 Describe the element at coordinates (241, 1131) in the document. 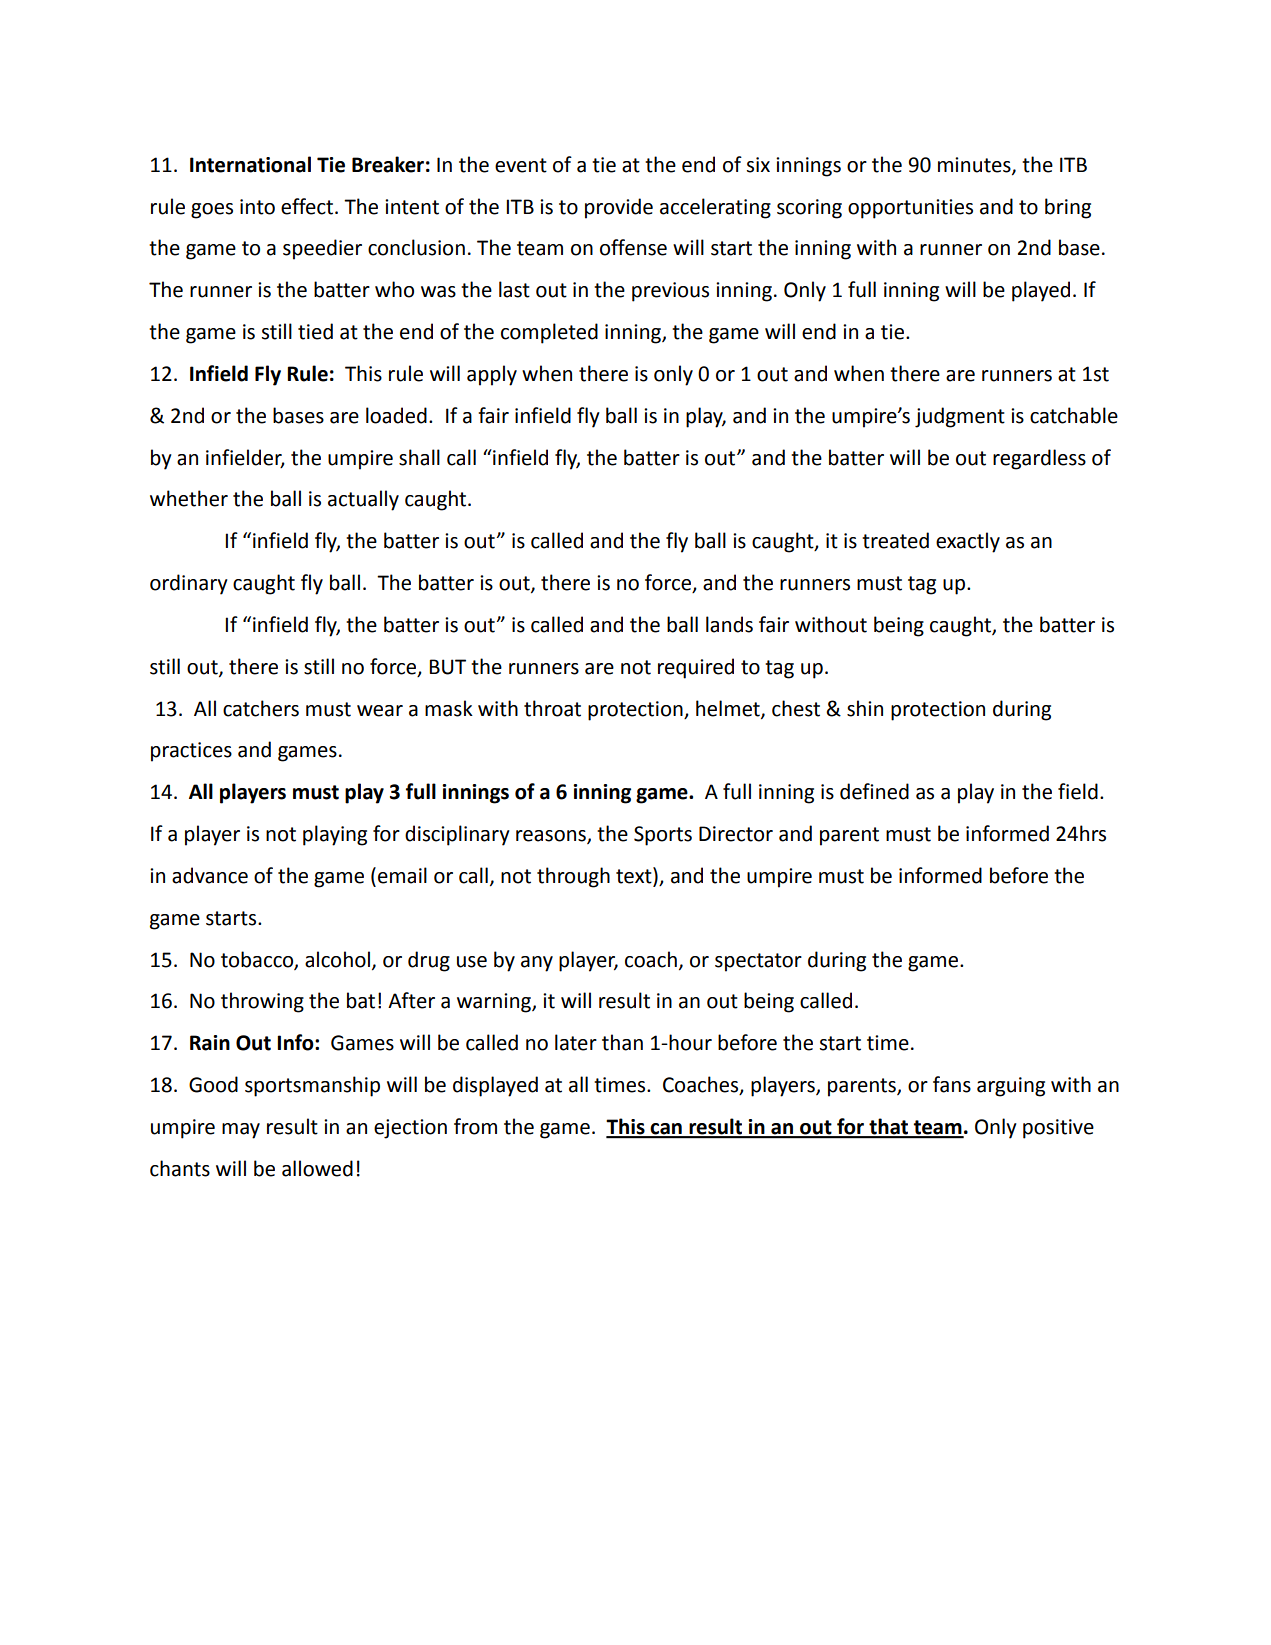

I see `may` at that location.
